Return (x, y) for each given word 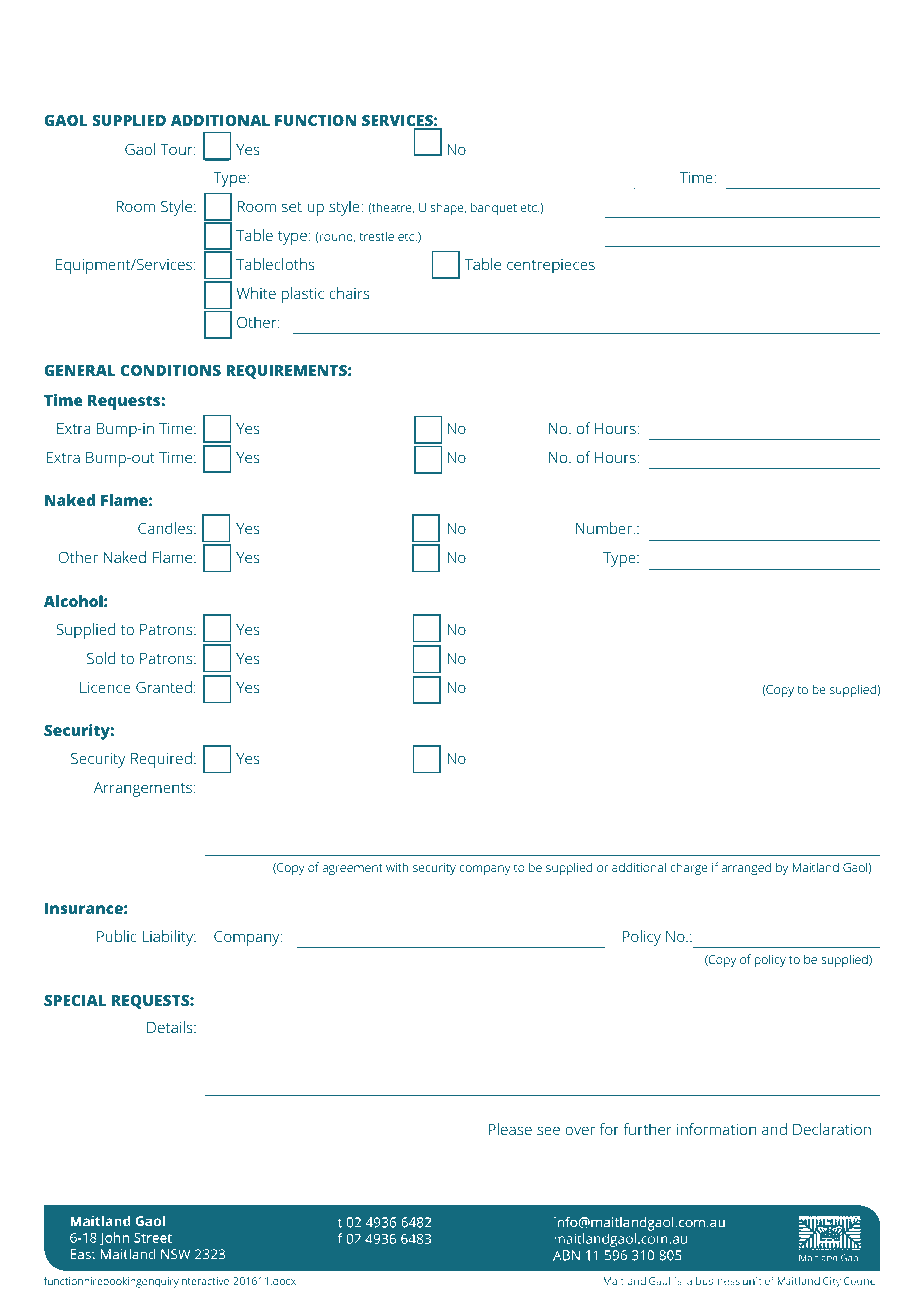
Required (161, 760)
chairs (349, 293)
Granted (164, 687)
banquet (494, 208)
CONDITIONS (171, 370)
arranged (746, 868)
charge (689, 868)
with (397, 867)
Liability (169, 938)
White (256, 293)
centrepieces (551, 266)
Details (171, 1027)
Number (605, 528)
